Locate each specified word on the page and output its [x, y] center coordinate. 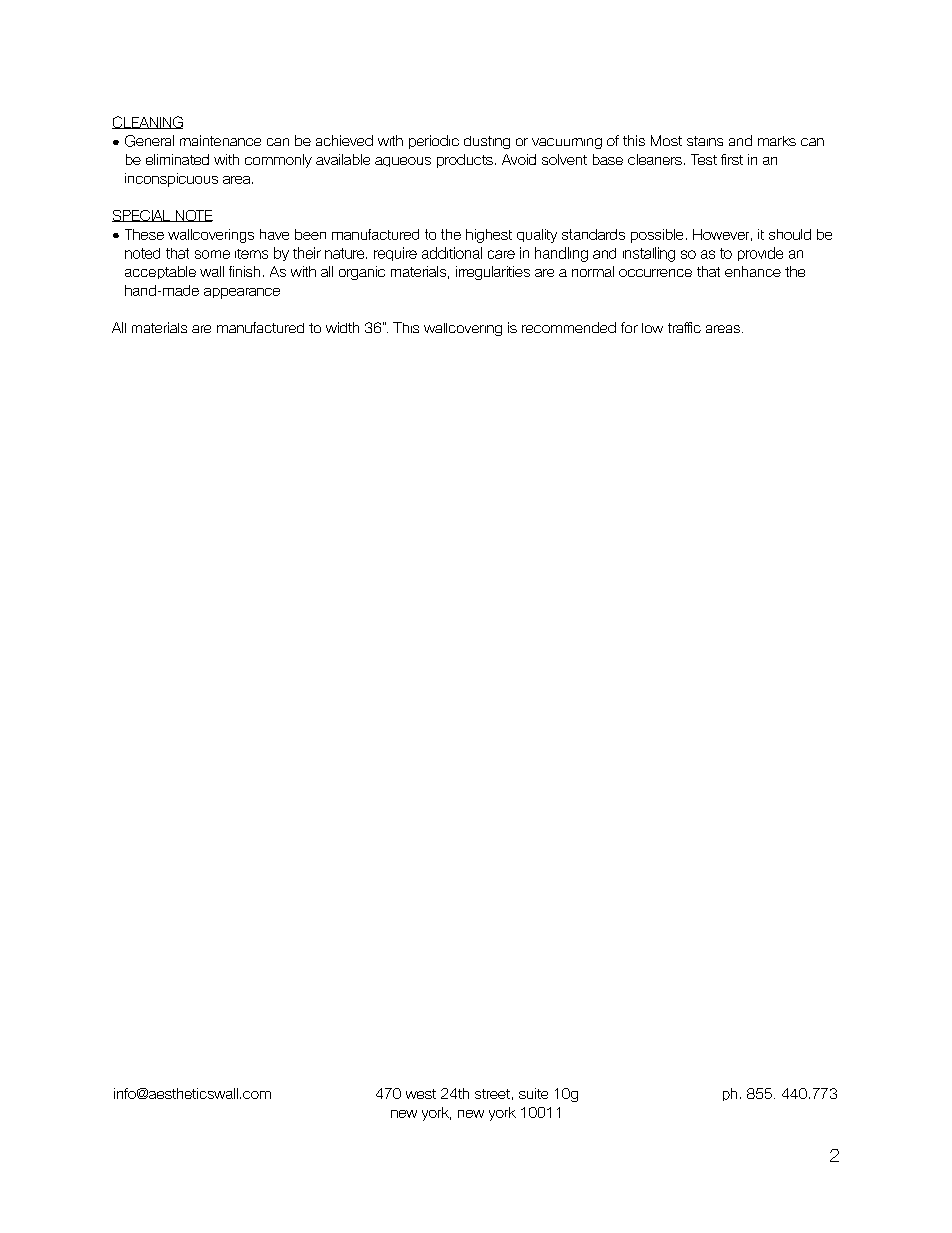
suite [533, 1093]
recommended [569, 327]
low [652, 328]
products [465, 161]
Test [704, 159]
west [421, 1094]
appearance [242, 293]
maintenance [220, 140]
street [492, 1094]
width [342, 327]
